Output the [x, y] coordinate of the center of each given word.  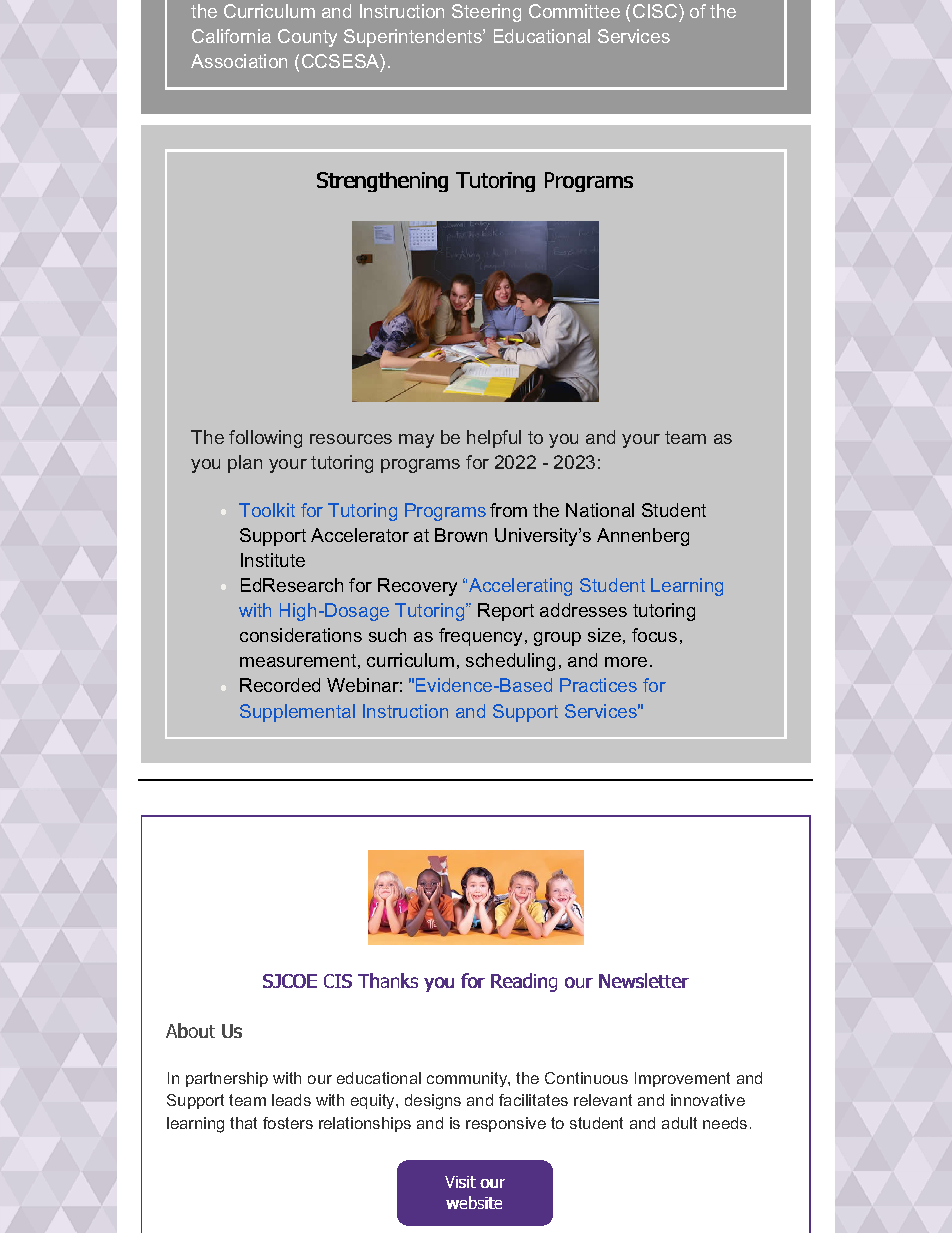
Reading [524, 982]
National [600, 510]
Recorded [280, 685]
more [626, 662]
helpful [494, 439]
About [190, 1030]
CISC [655, 11]
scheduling [510, 662]
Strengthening [382, 182]
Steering [486, 13]
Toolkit [267, 510]
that [243, 1123]
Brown [461, 535]
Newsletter [644, 980]
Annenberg [643, 537]
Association [239, 61]
